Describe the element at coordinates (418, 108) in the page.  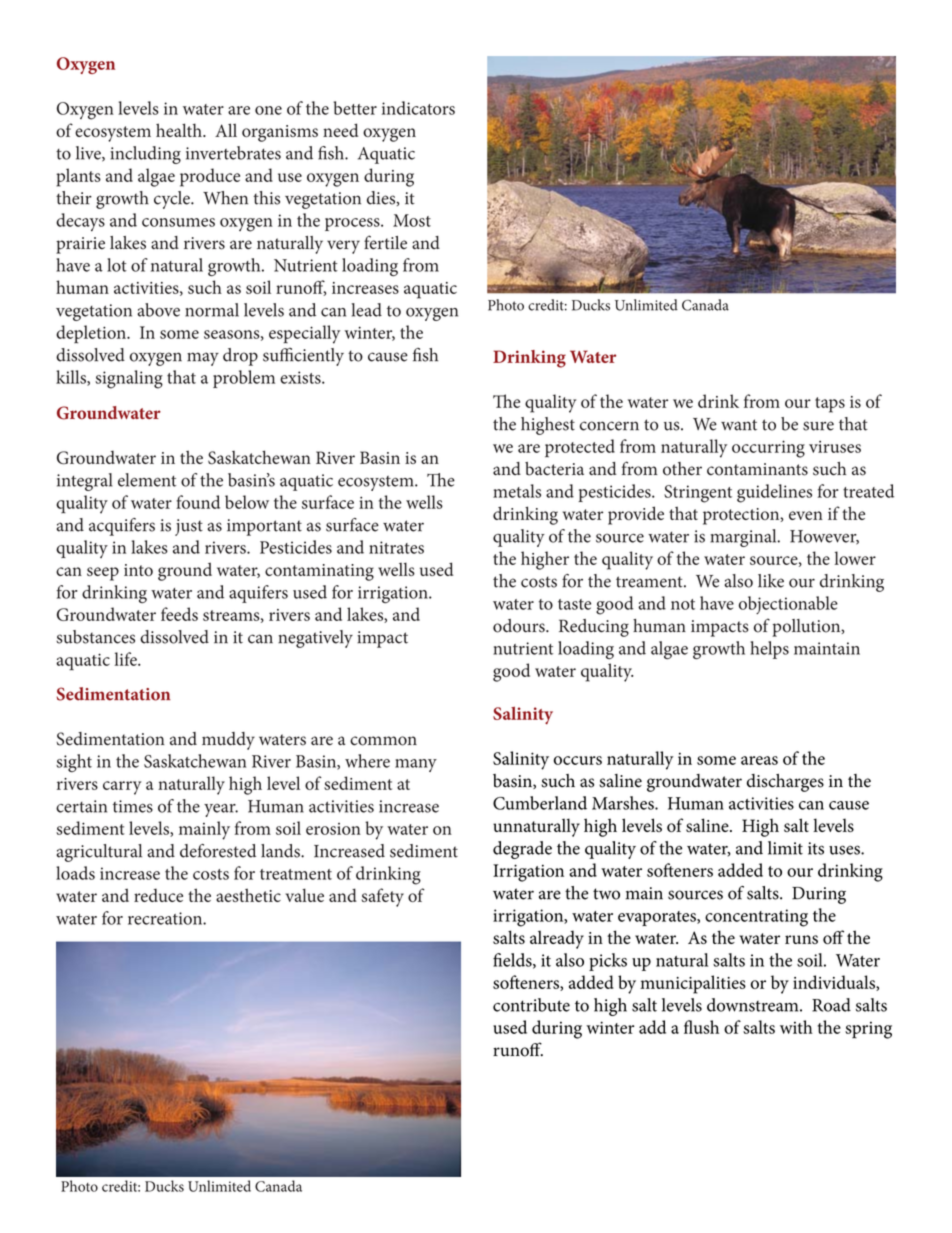
I see `indicators` at that location.
